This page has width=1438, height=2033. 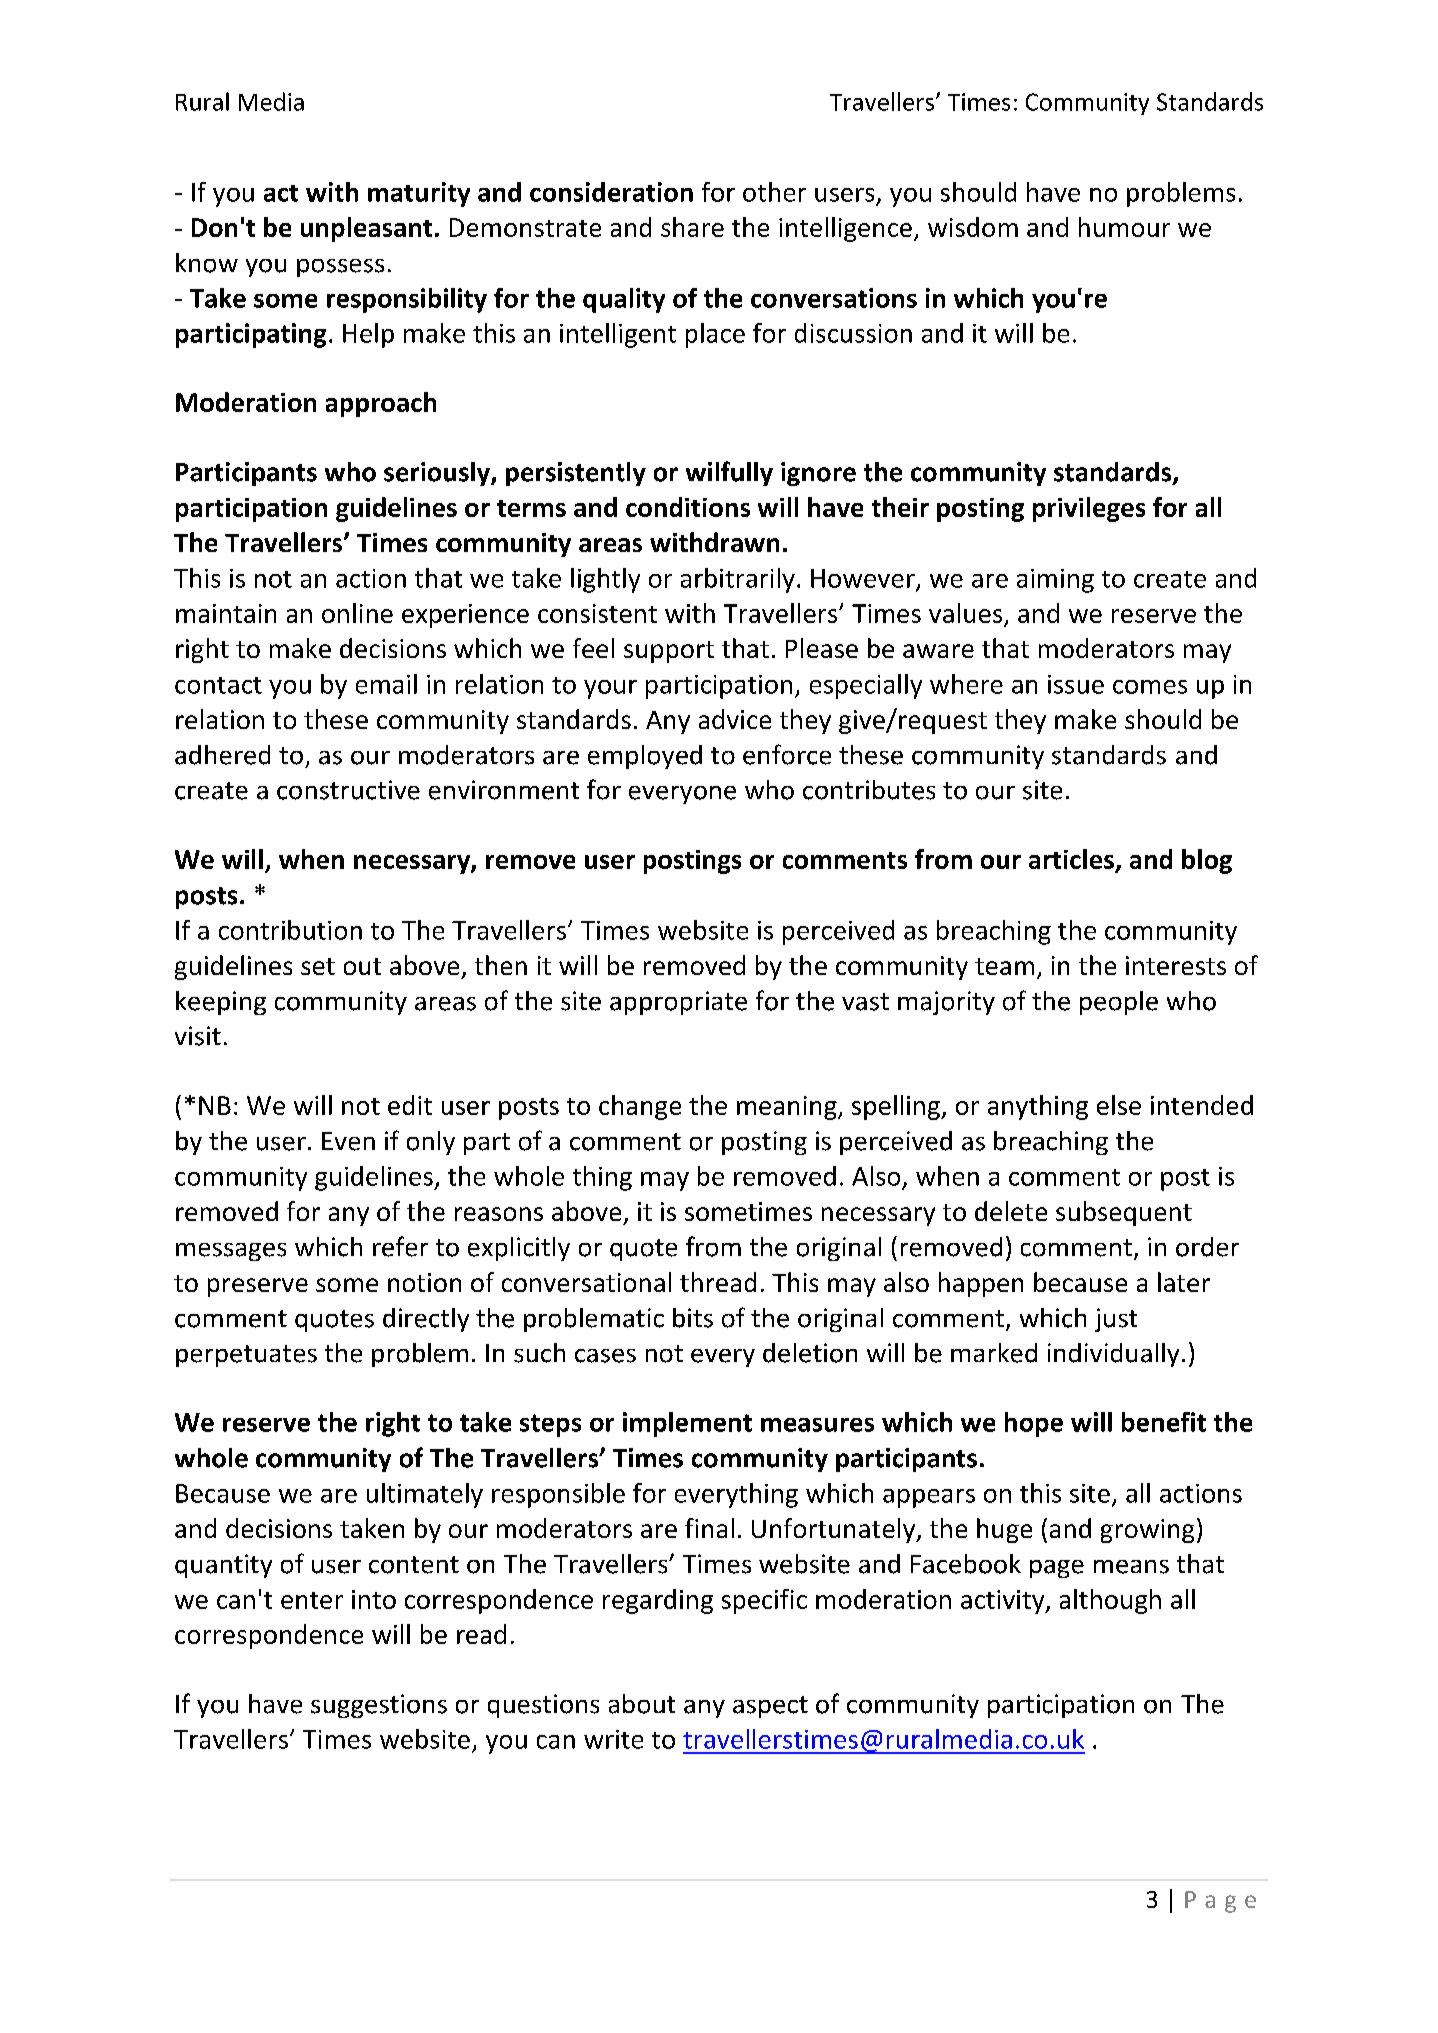 What do you see at coordinates (1124, 227) in the page?
I see `humour` at bounding box center [1124, 227].
